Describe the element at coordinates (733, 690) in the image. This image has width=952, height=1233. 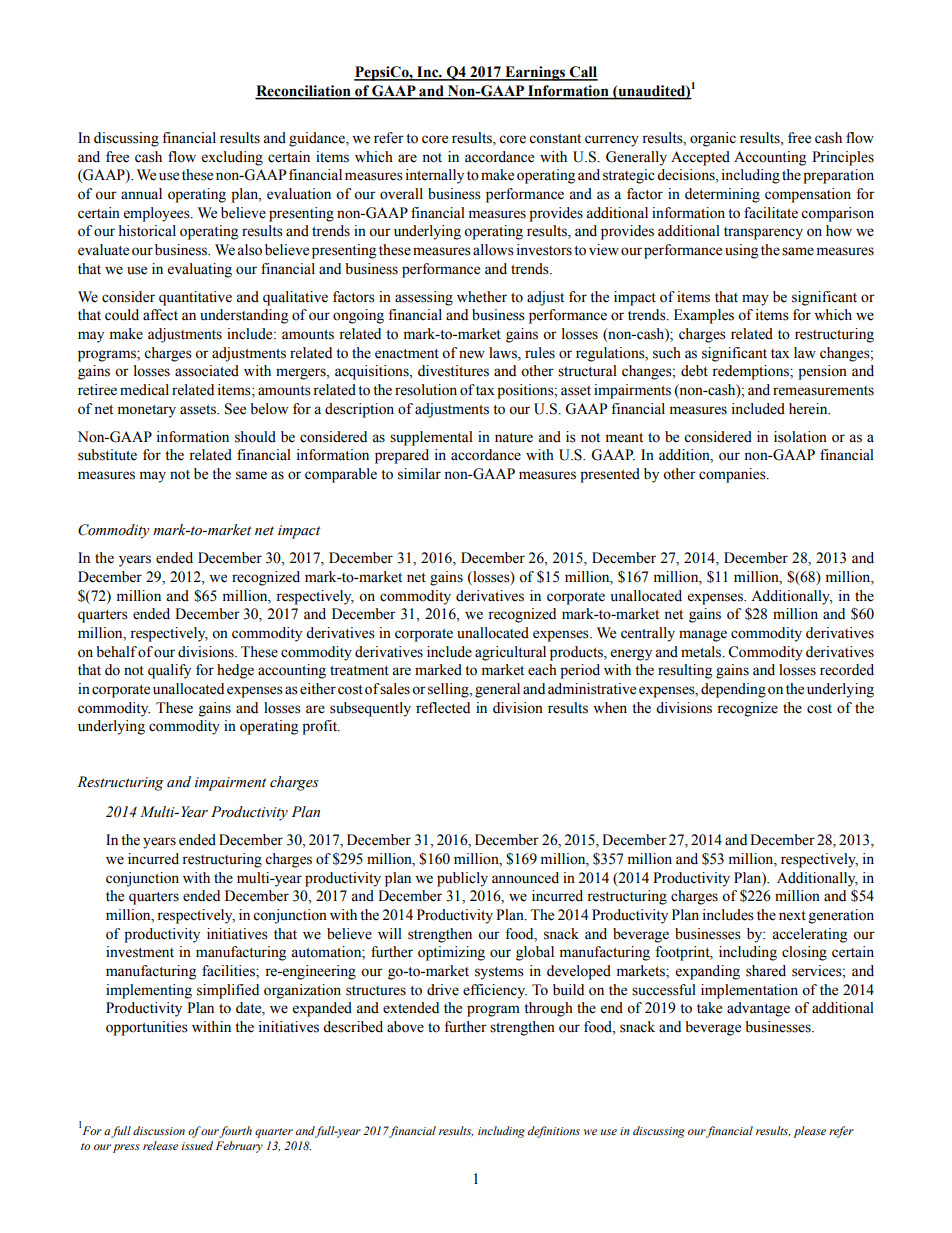
I see `depending` at that location.
